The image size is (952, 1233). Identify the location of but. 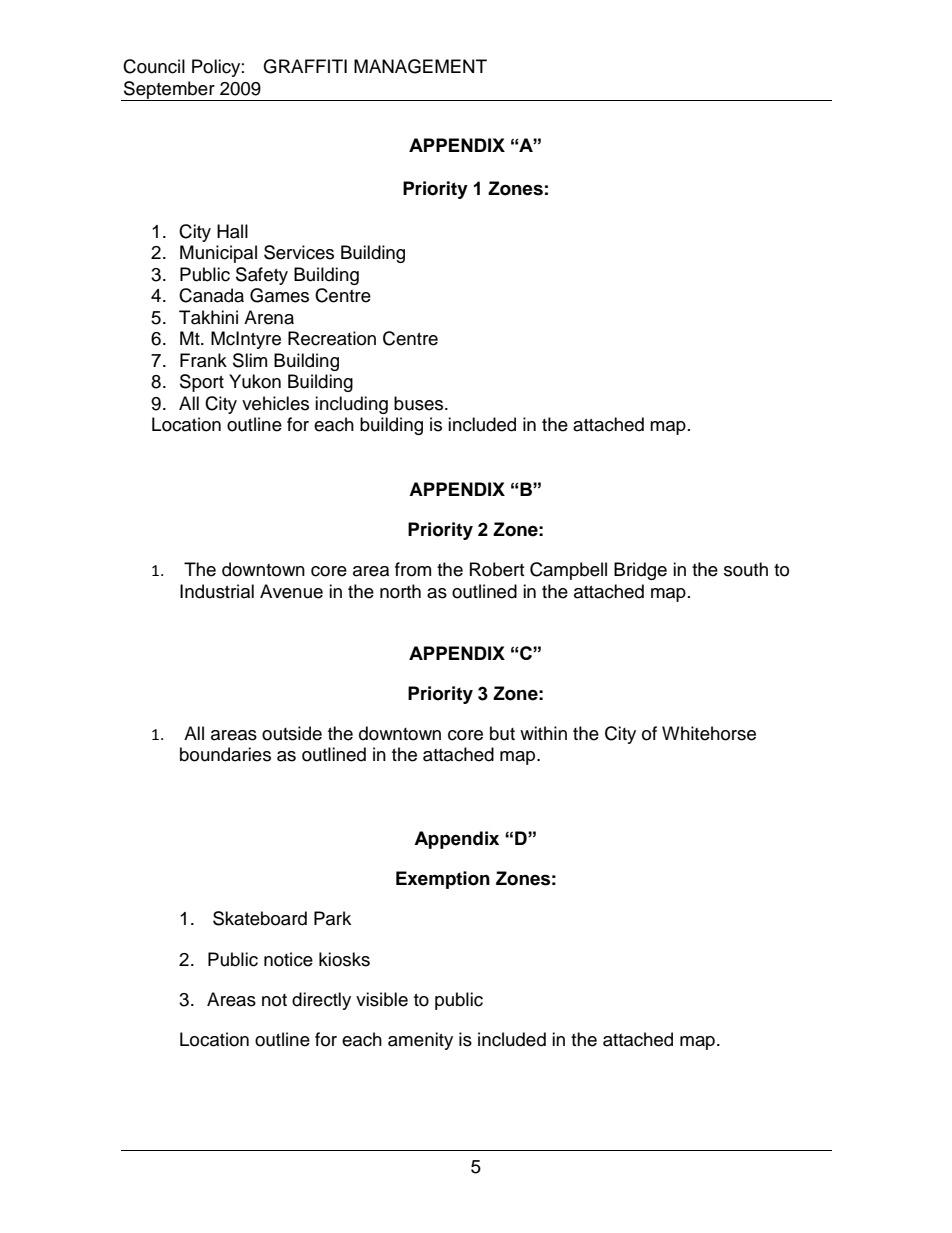
(502, 733).
